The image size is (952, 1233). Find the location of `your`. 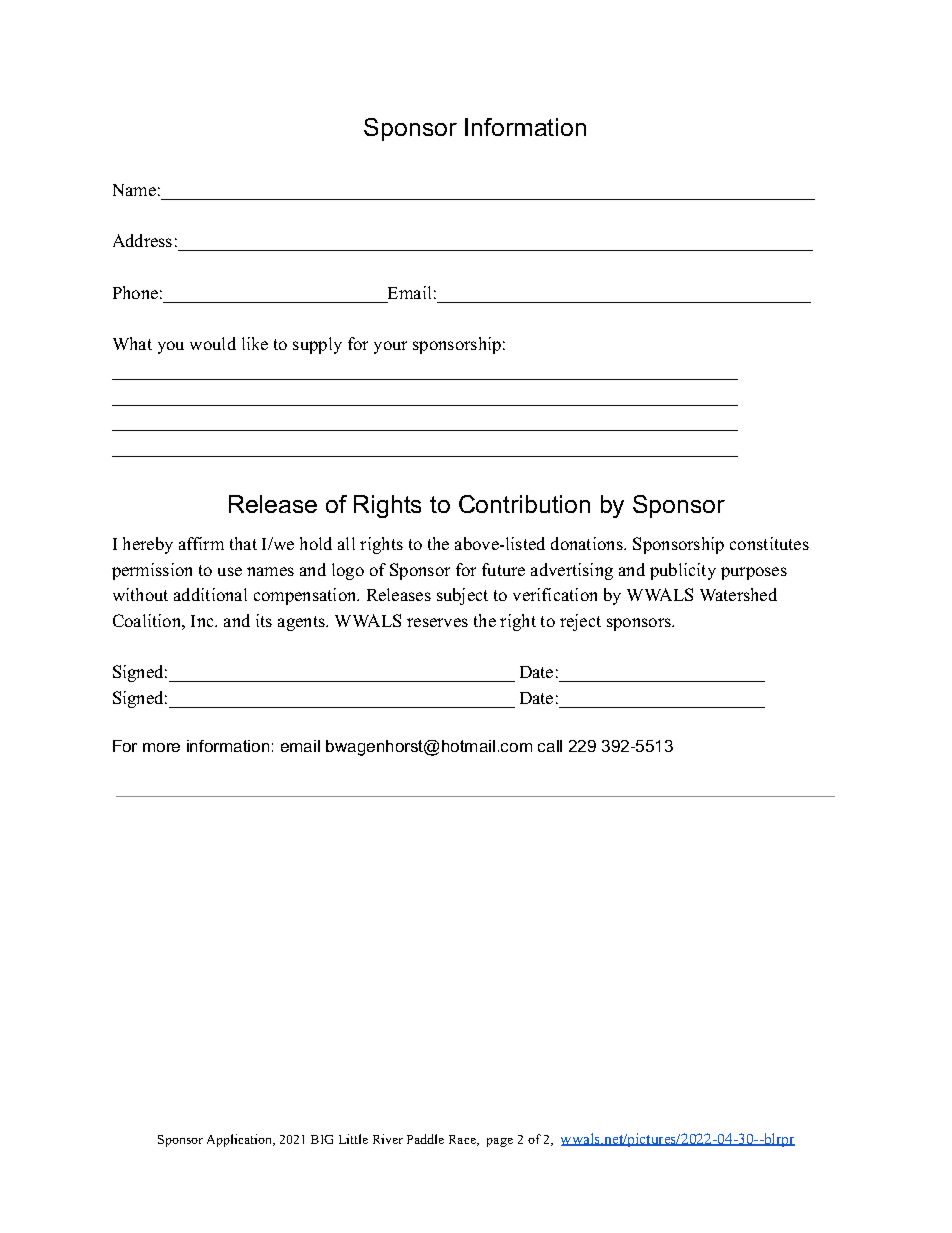

your is located at coordinates (390, 347).
